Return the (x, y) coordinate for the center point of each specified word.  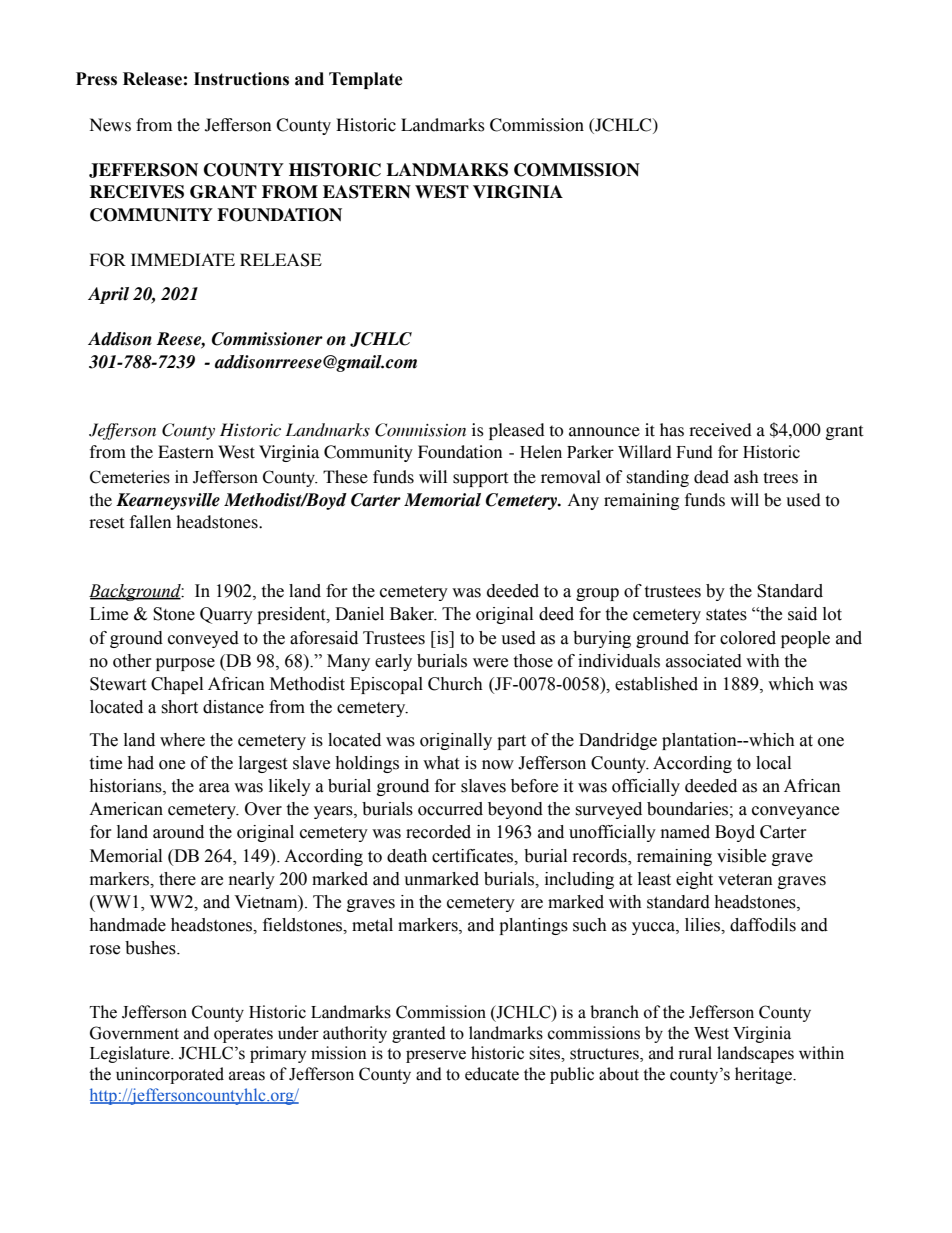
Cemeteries (130, 477)
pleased (517, 431)
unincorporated (170, 1075)
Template (366, 80)
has (672, 430)
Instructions (241, 79)
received (720, 430)
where (182, 740)
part (511, 742)
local (773, 763)
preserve (436, 1056)
